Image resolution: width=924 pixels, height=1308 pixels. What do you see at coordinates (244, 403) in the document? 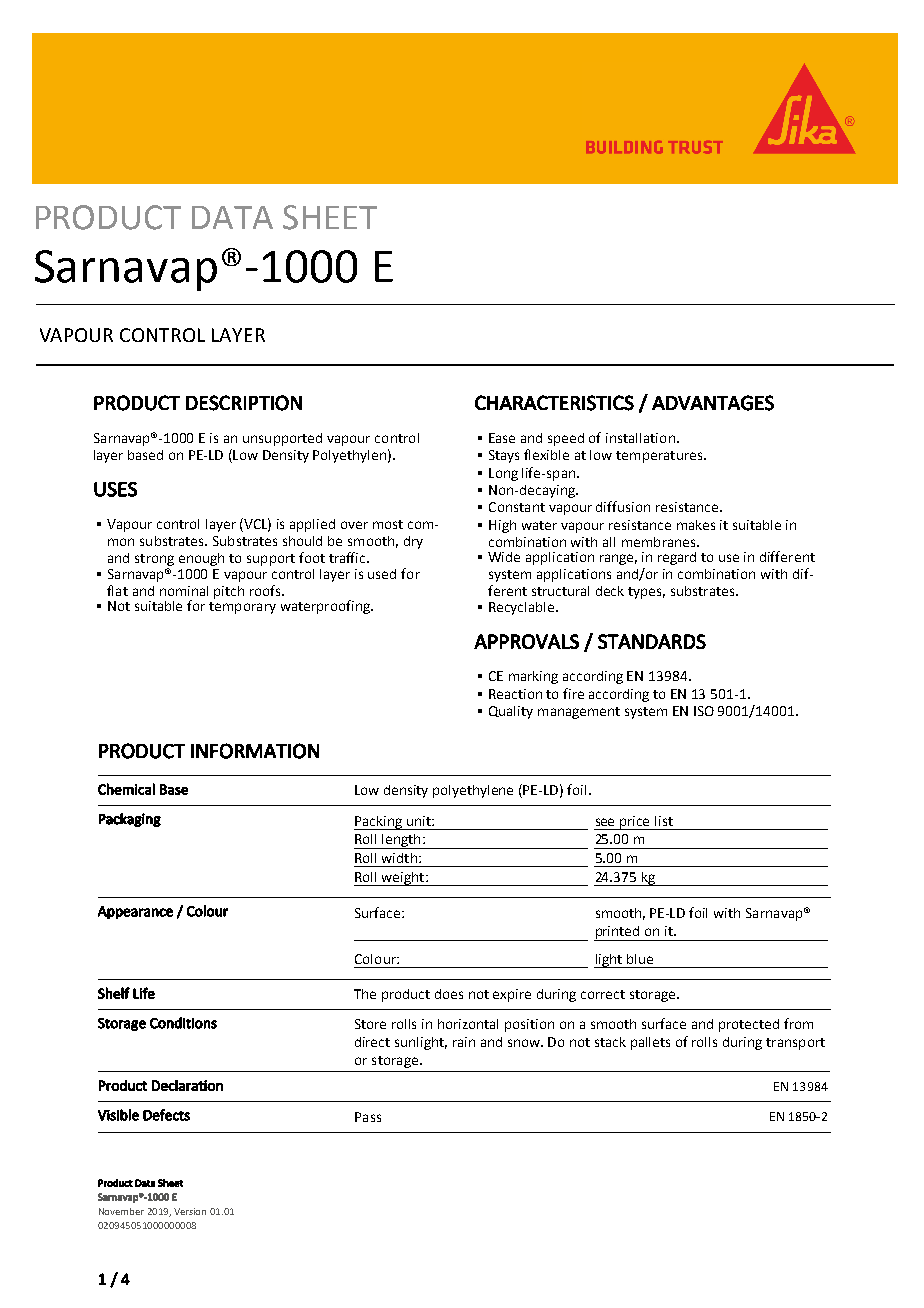
I see `DESCRIPTION` at bounding box center [244, 403].
